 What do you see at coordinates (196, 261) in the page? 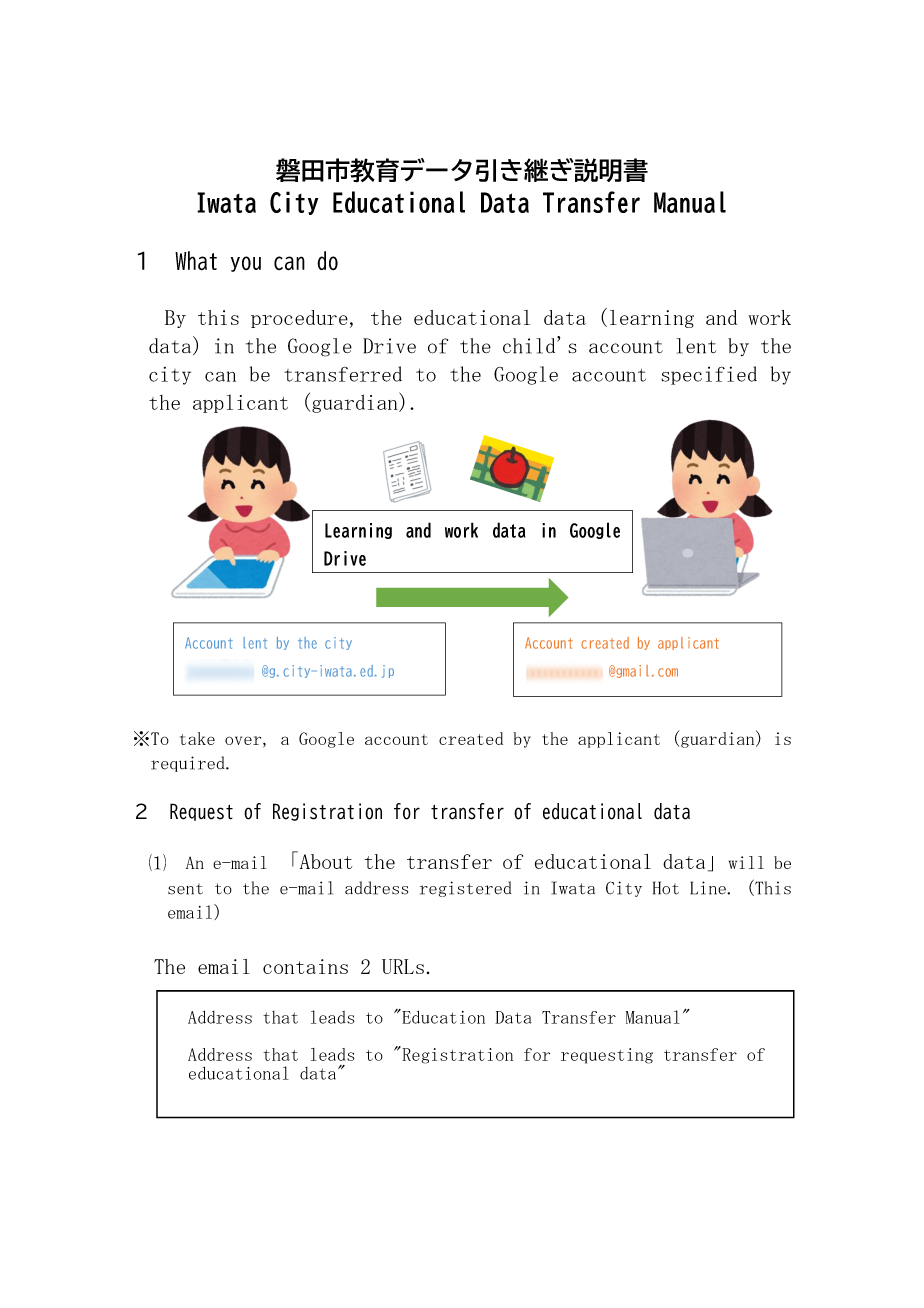
I see `What` at bounding box center [196, 261].
